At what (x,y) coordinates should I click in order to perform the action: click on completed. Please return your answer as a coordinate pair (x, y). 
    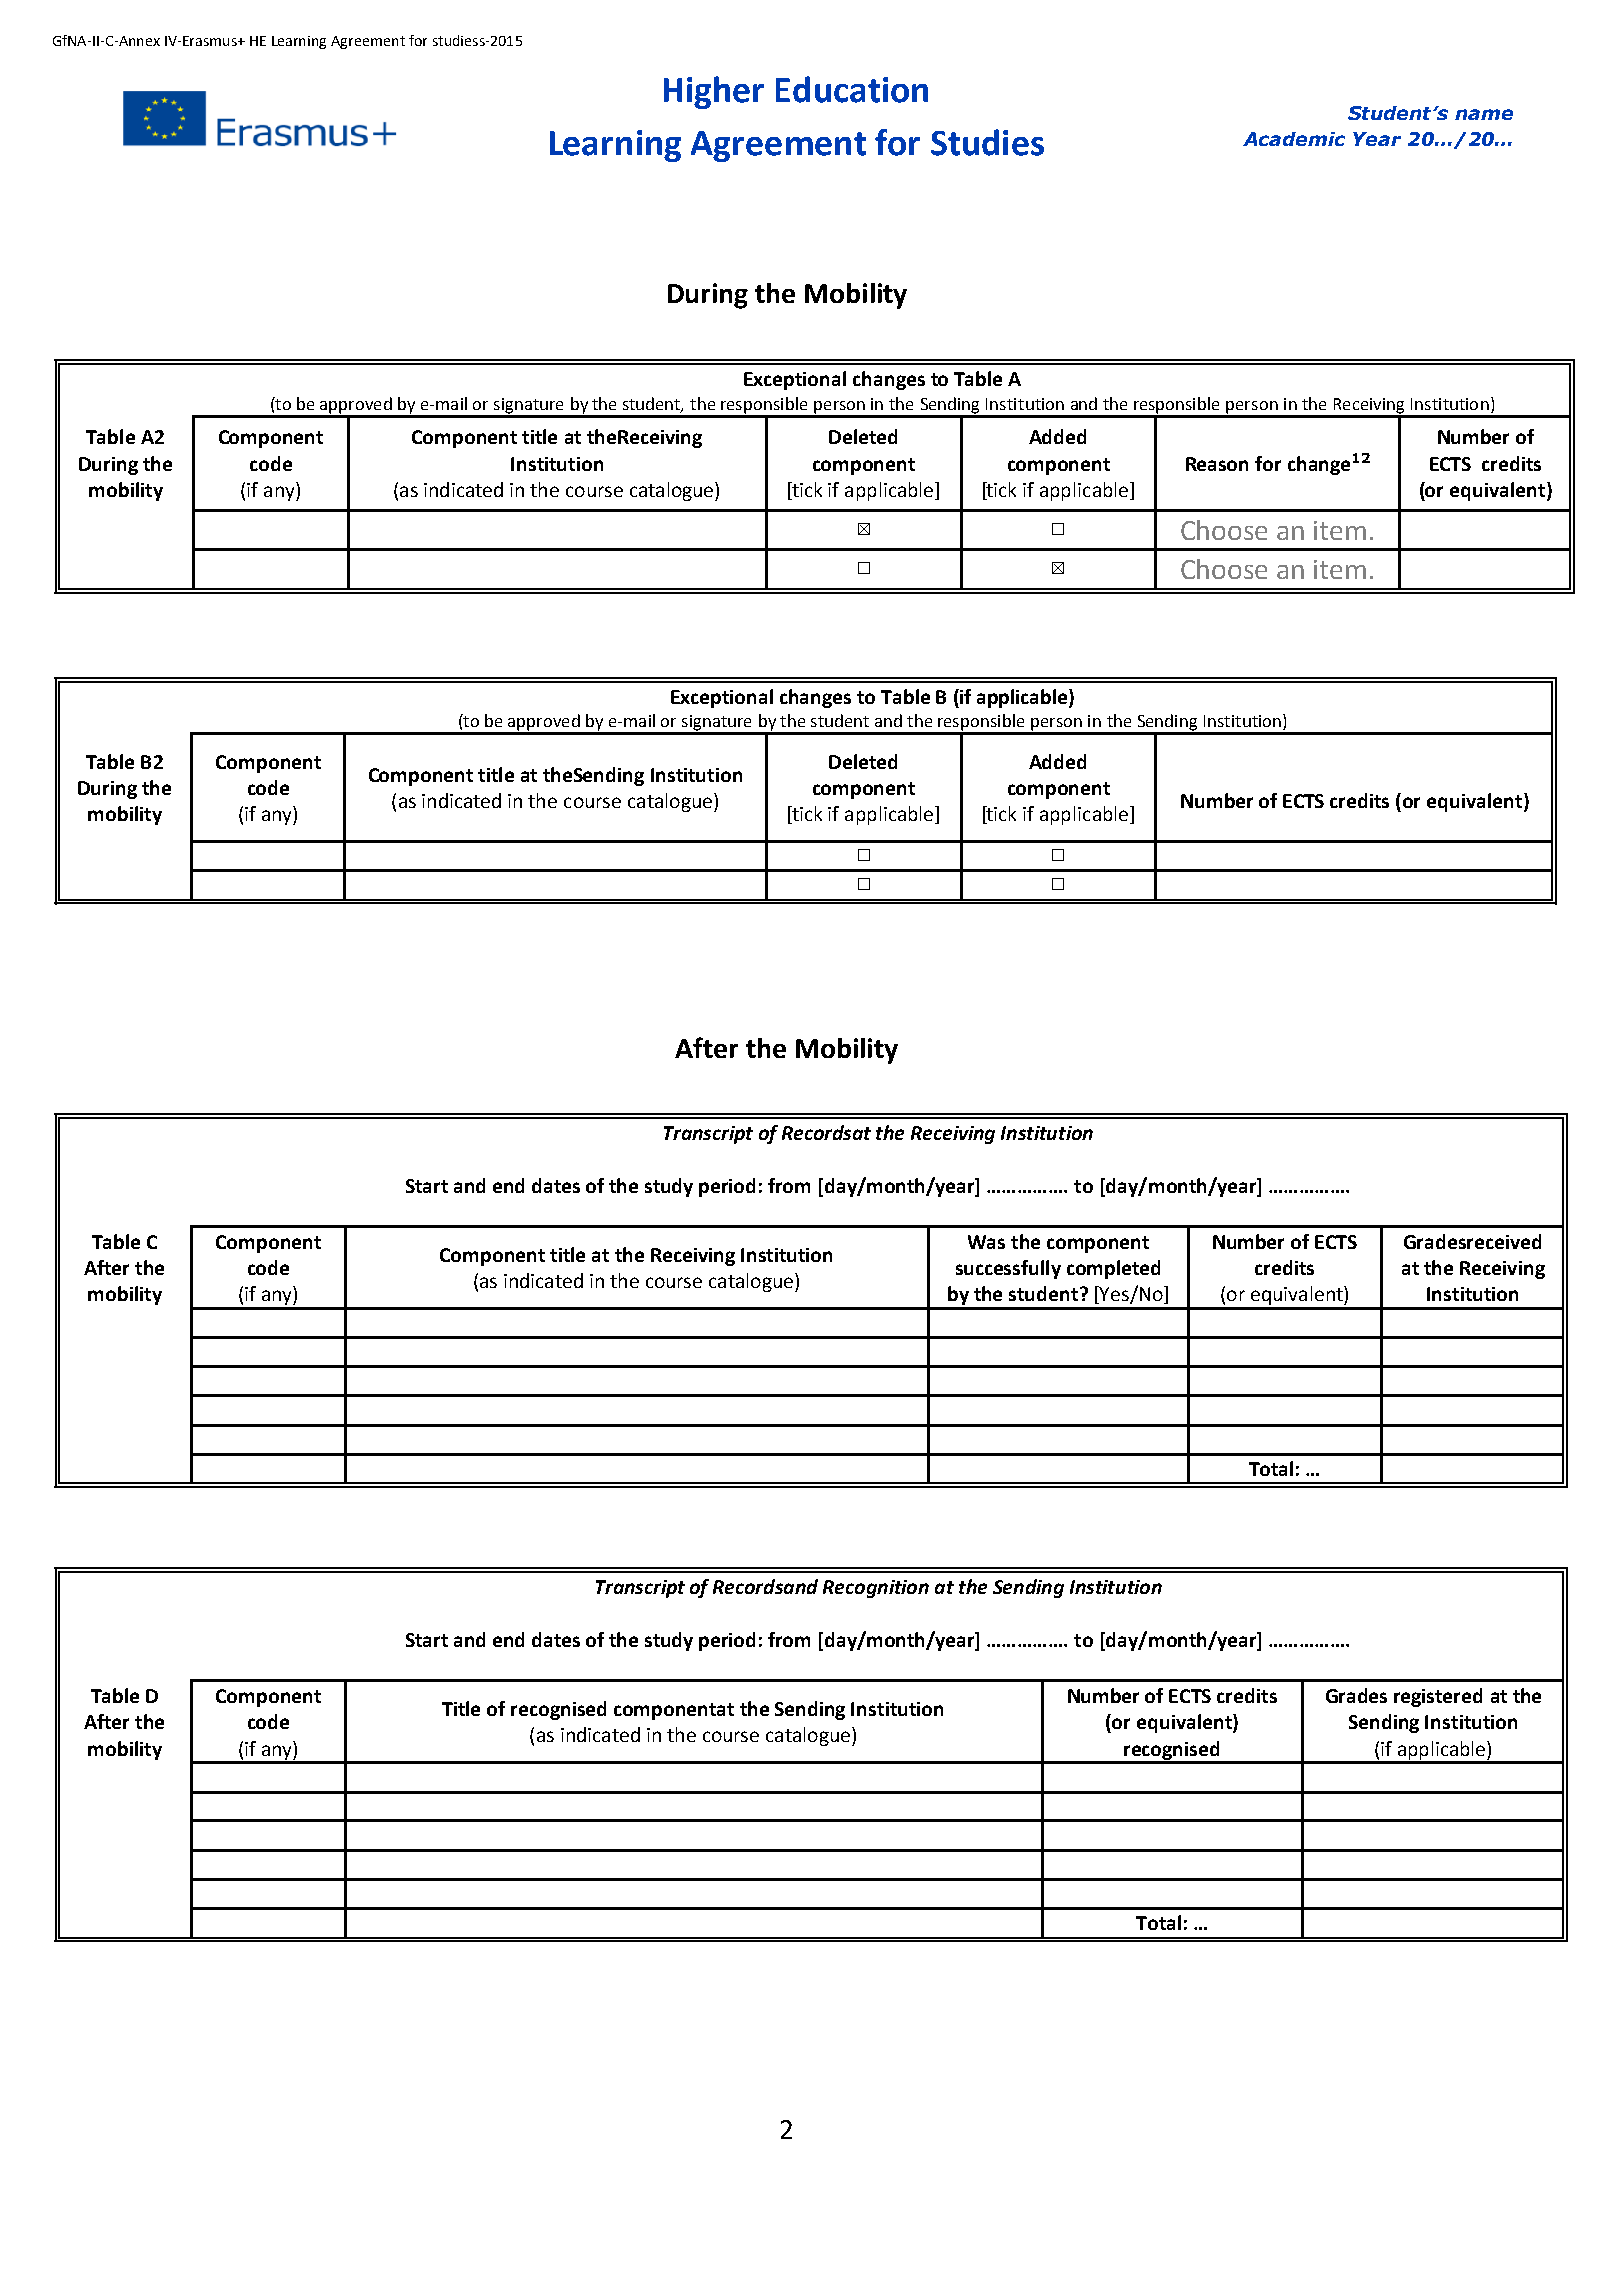
    Looking at the image, I should click on (1113, 1269).
